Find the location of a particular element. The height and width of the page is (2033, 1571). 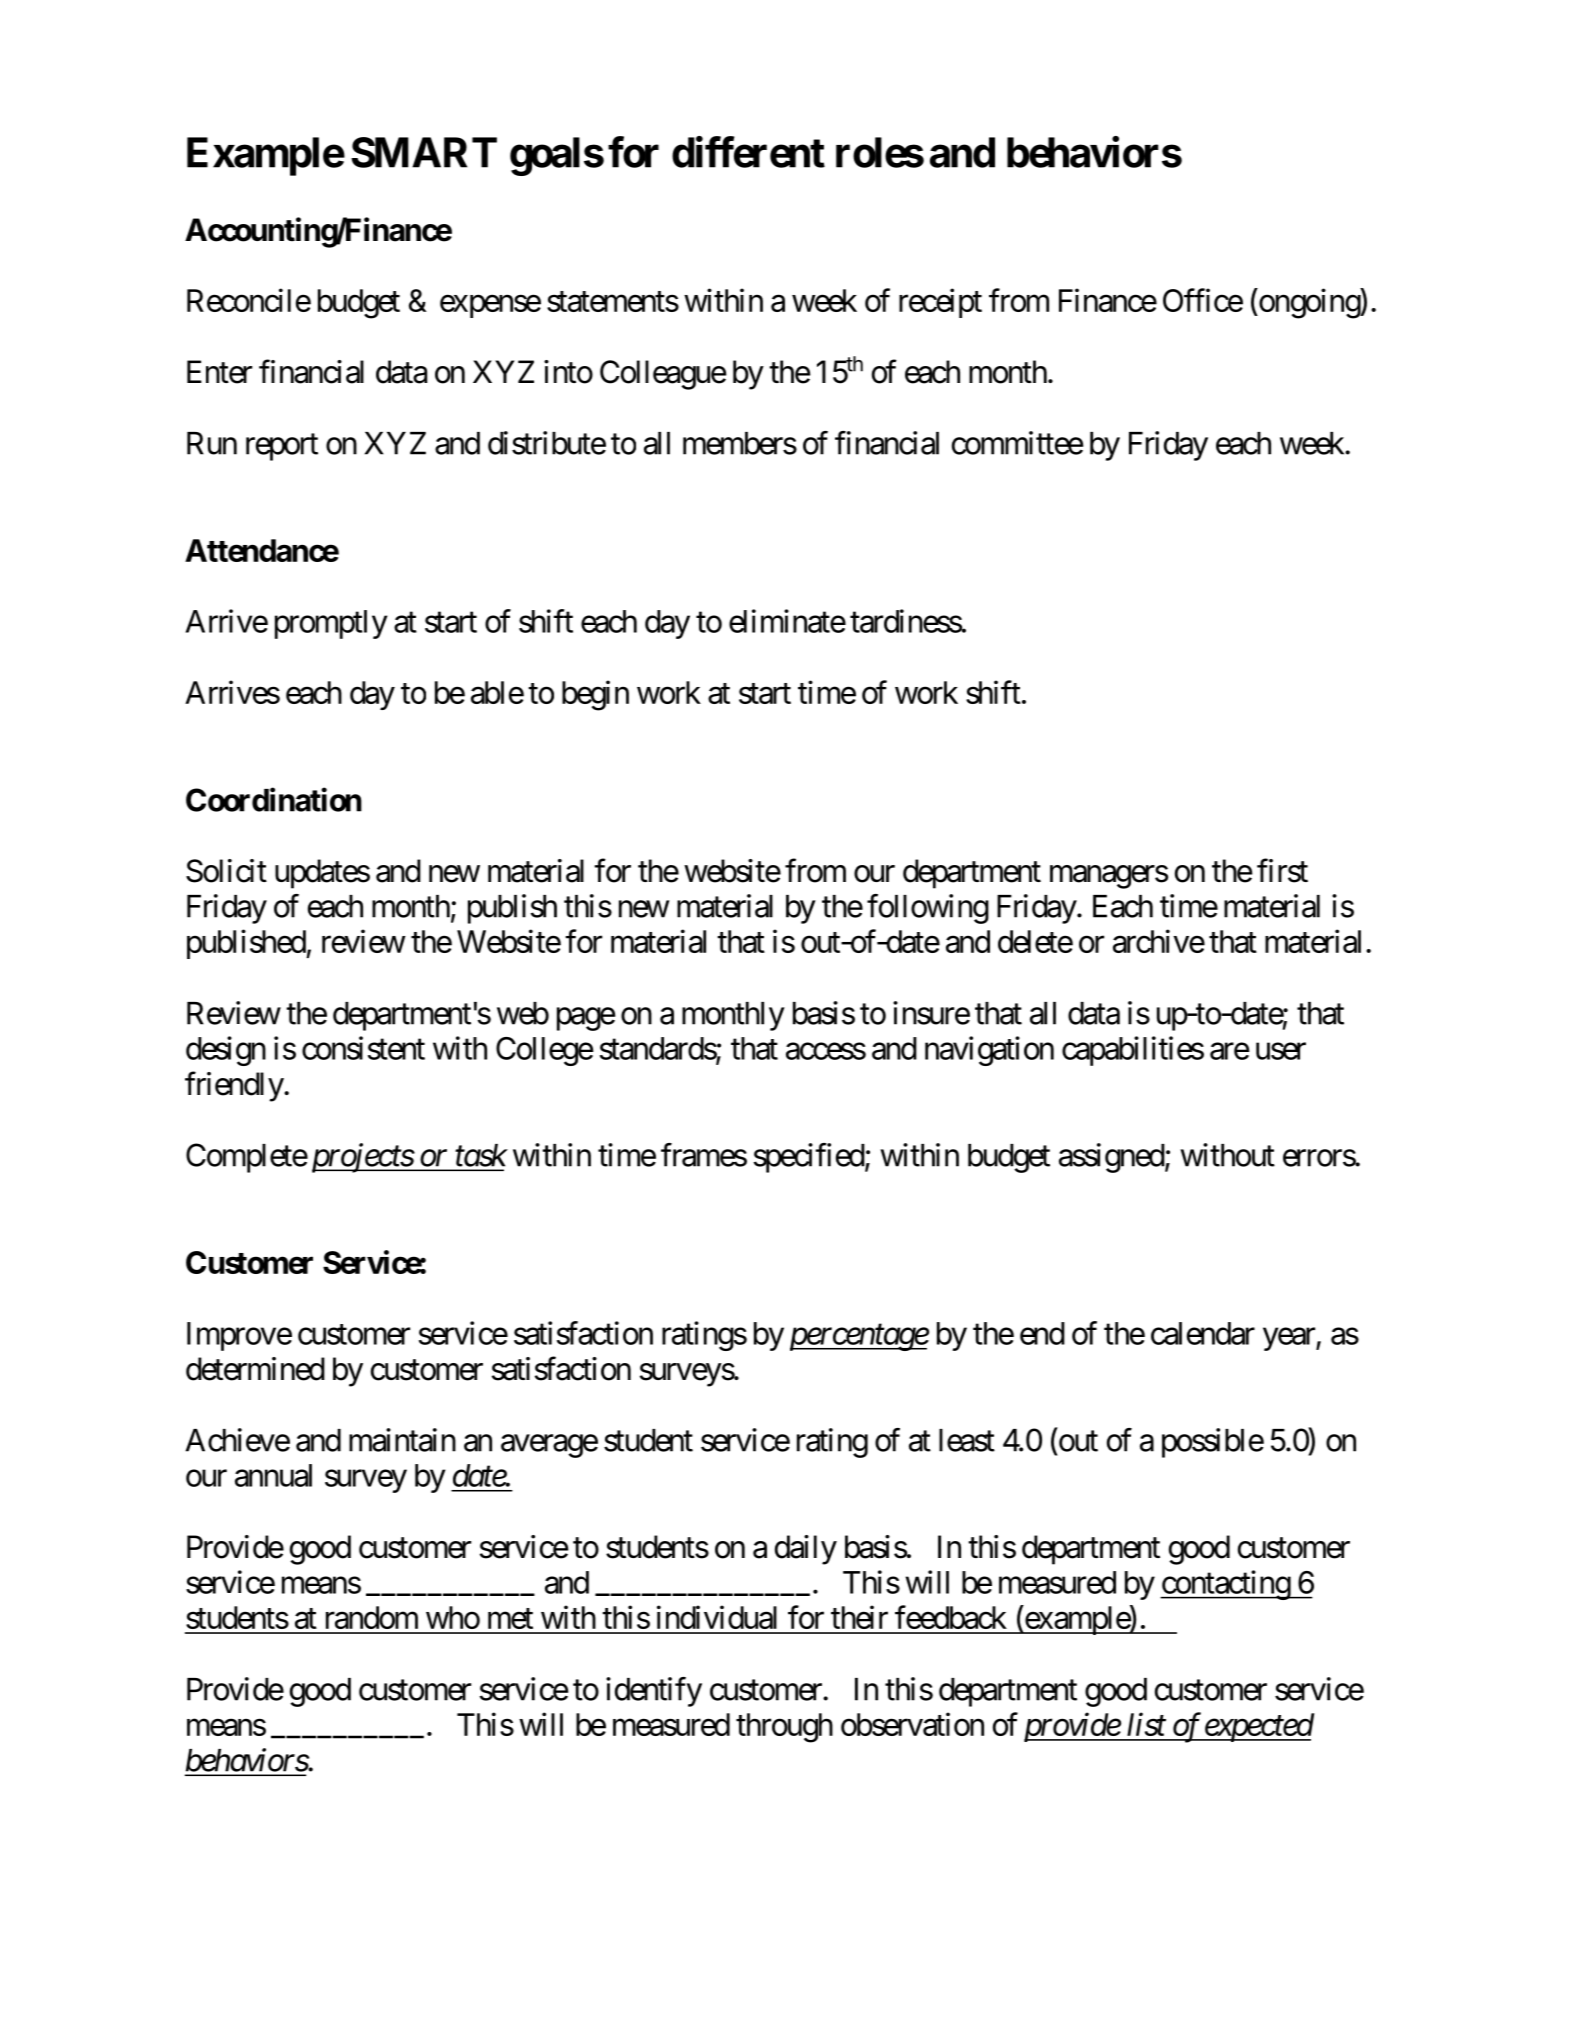

navigation is located at coordinates (989, 1051).
